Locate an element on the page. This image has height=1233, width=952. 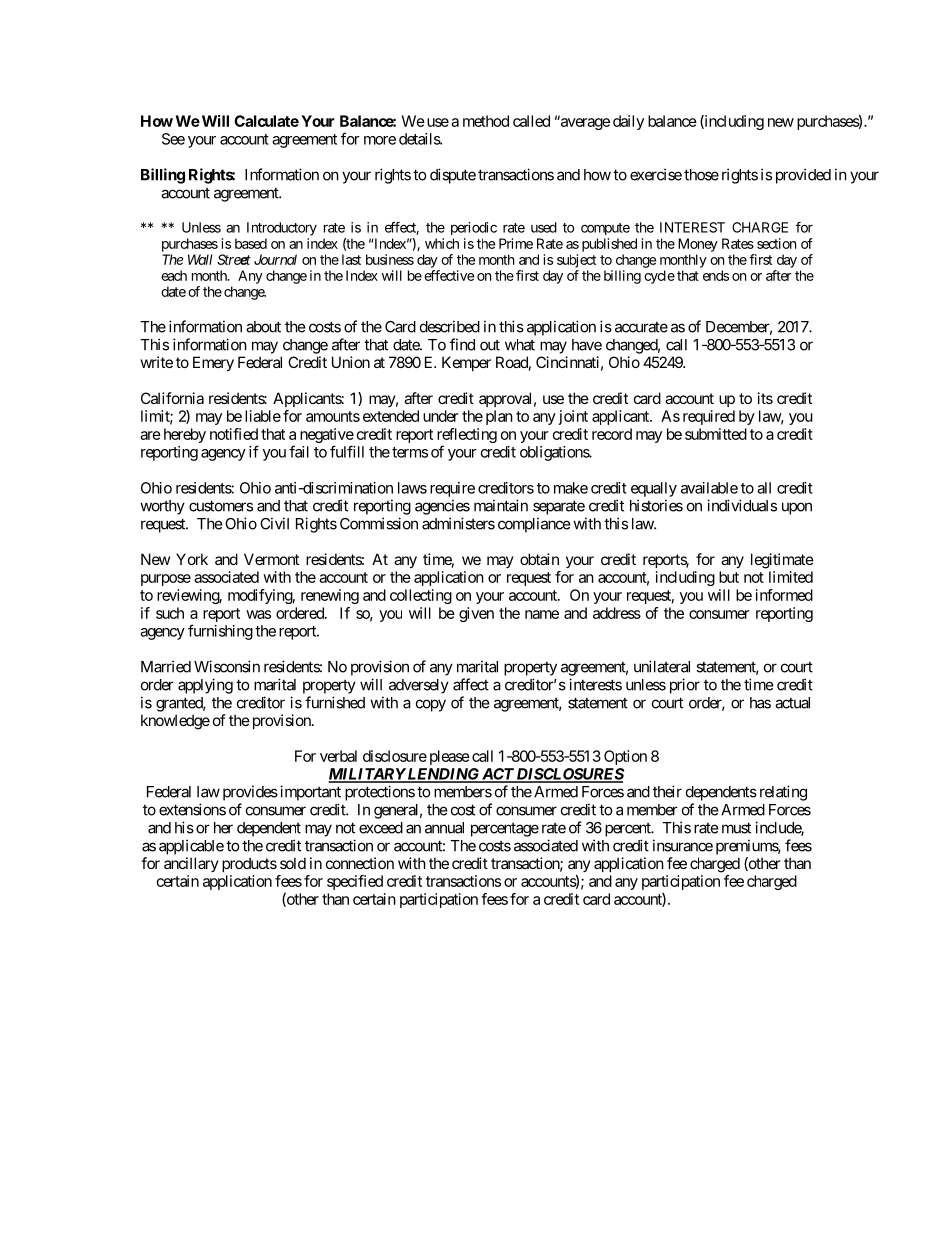
See is located at coordinates (173, 139).
